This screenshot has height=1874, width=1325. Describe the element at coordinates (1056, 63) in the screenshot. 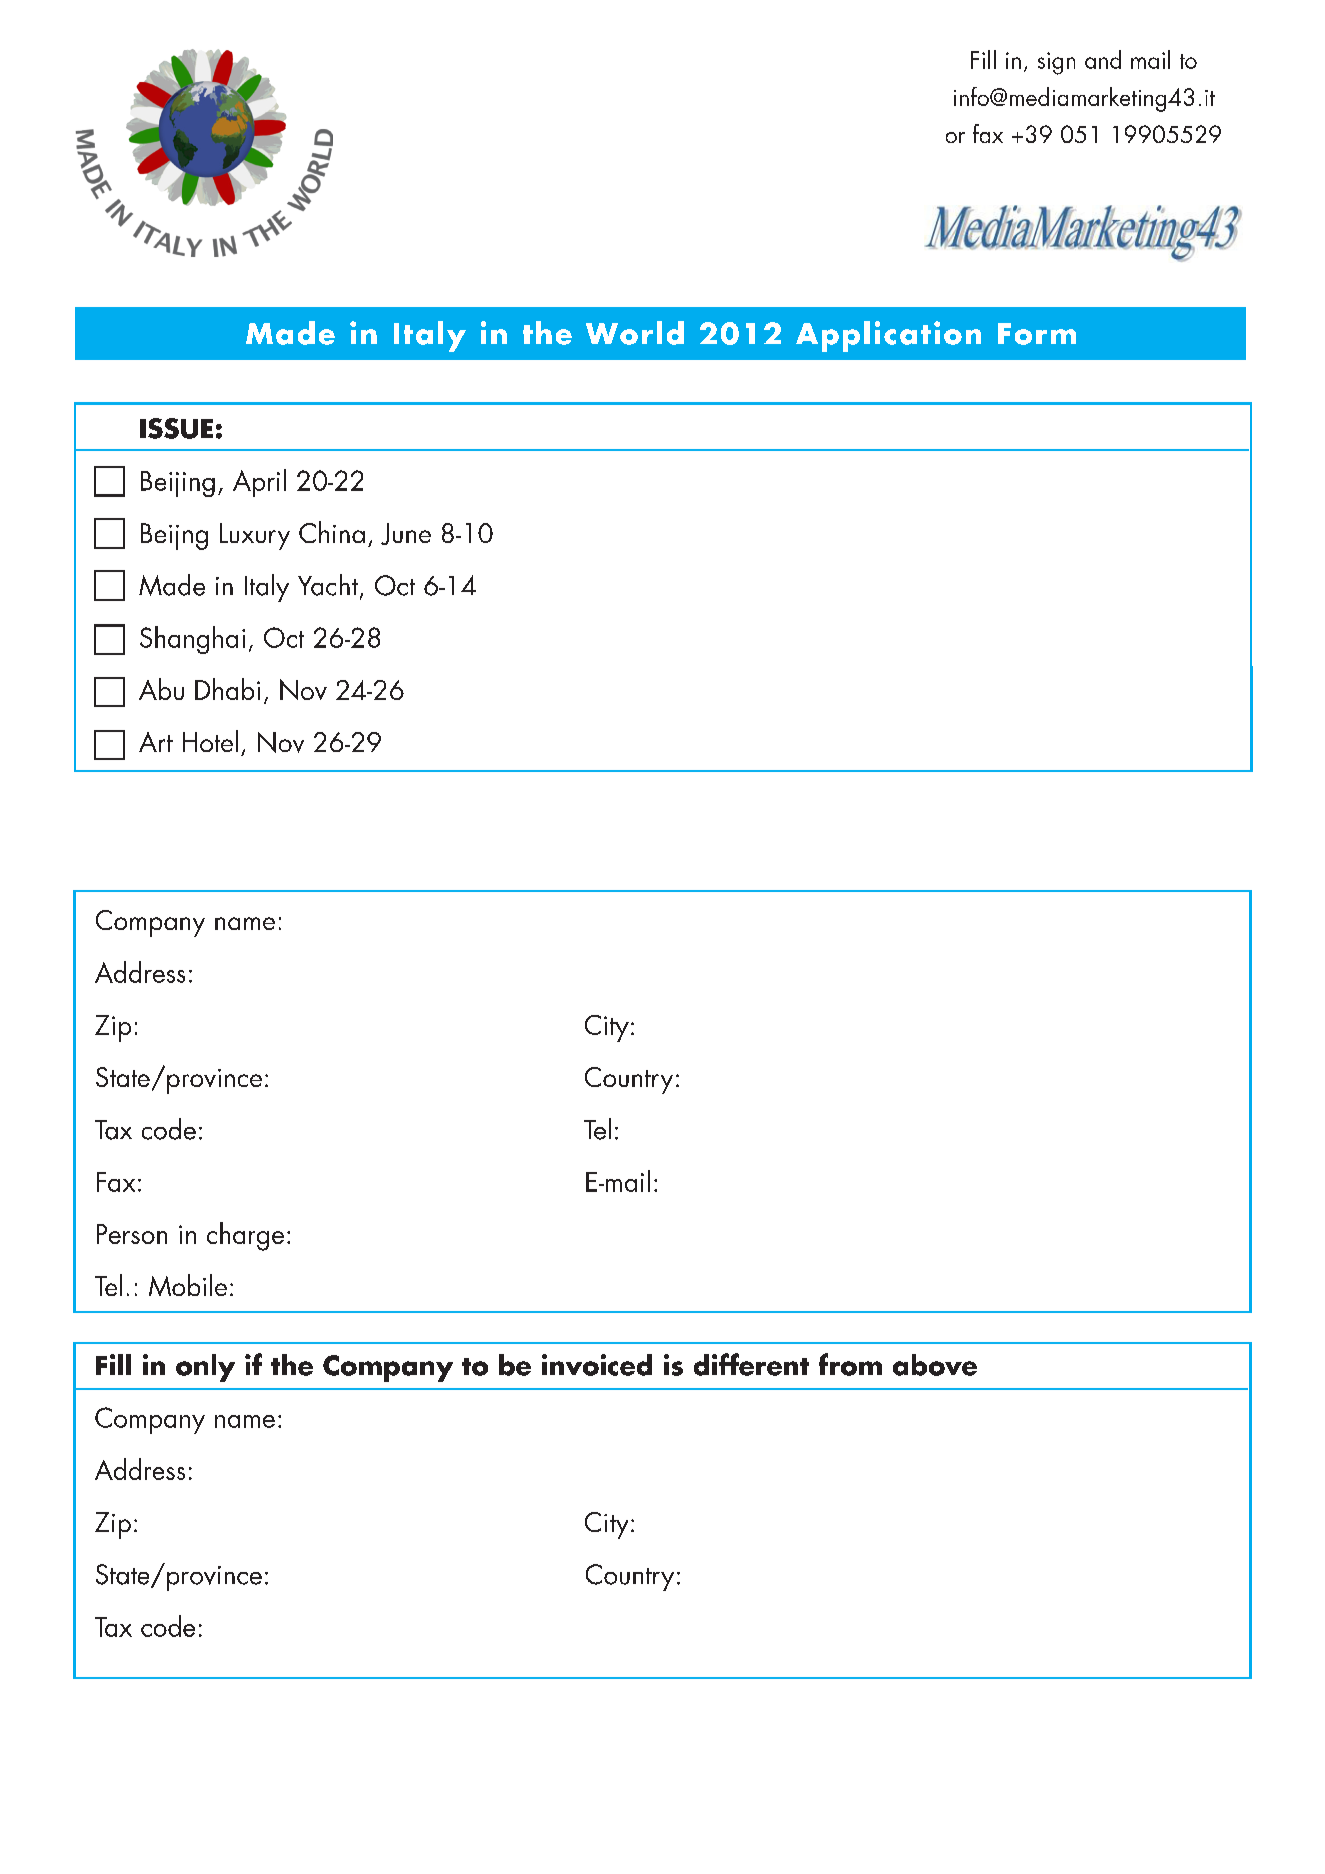

I see `sign` at that location.
